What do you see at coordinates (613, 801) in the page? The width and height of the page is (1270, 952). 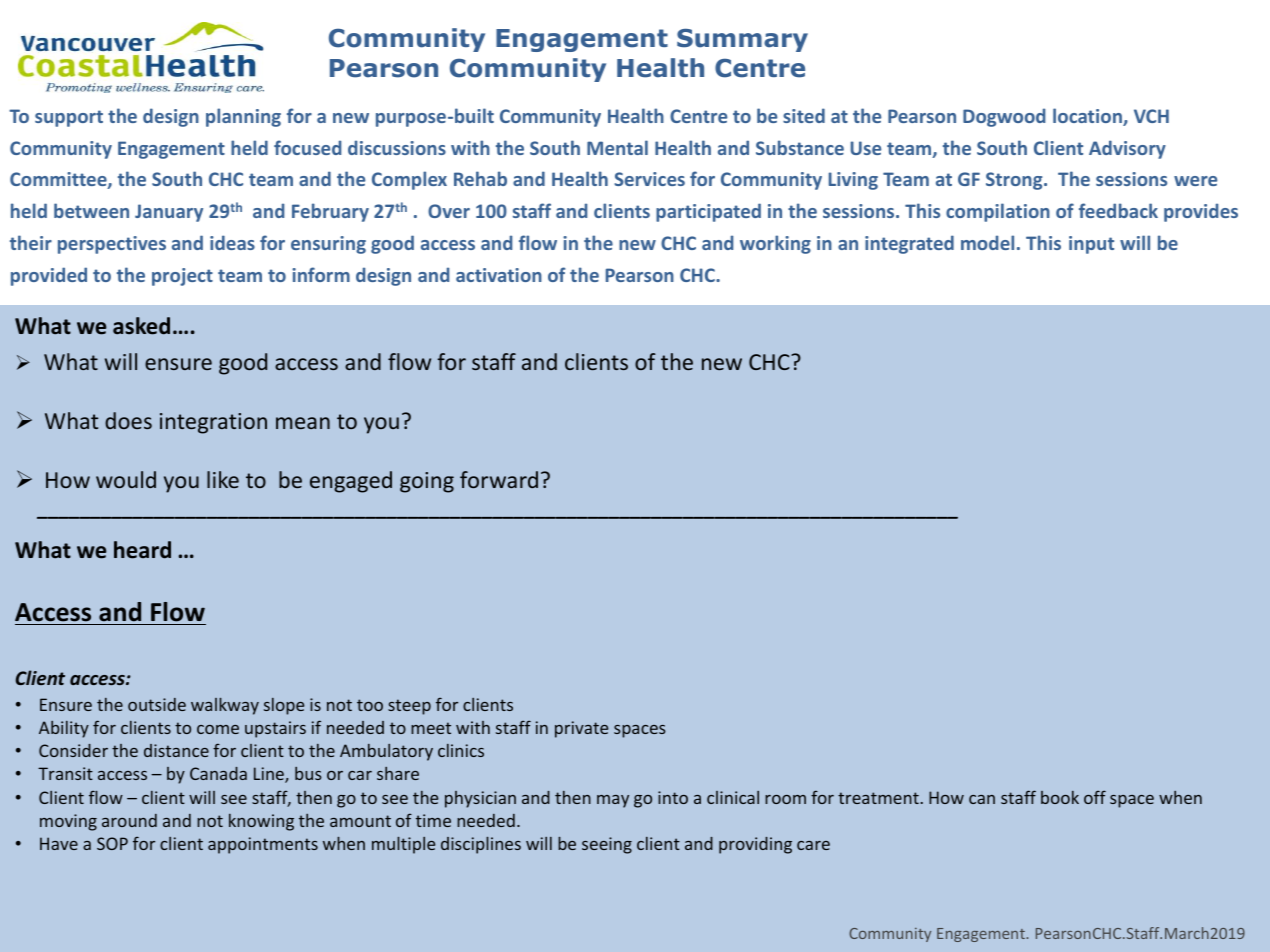 I see `may` at bounding box center [613, 801].
